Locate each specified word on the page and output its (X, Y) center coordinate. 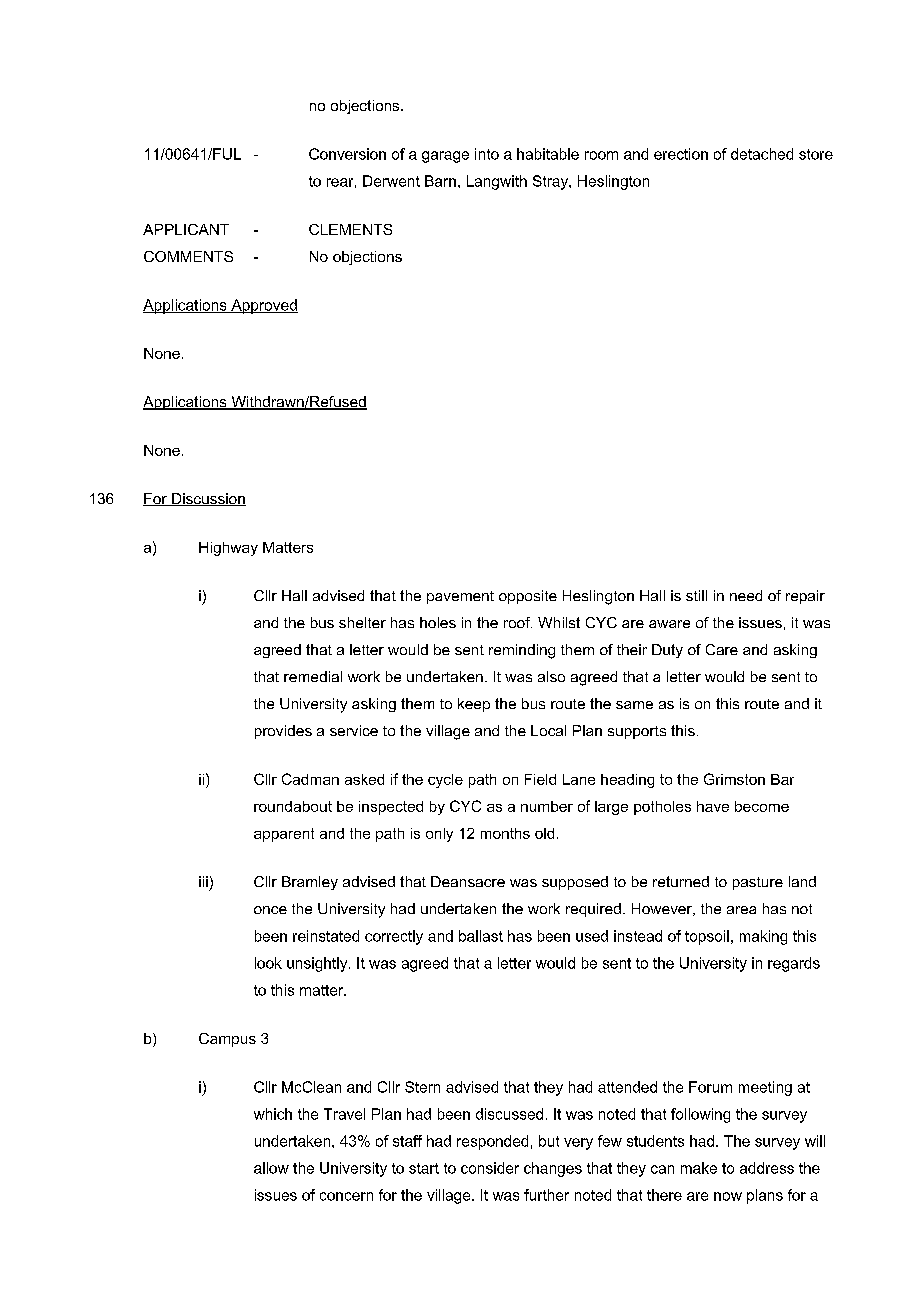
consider (490, 1168)
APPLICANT (186, 229)
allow (271, 1168)
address (767, 1168)
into (487, 154)
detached (762, 154)
